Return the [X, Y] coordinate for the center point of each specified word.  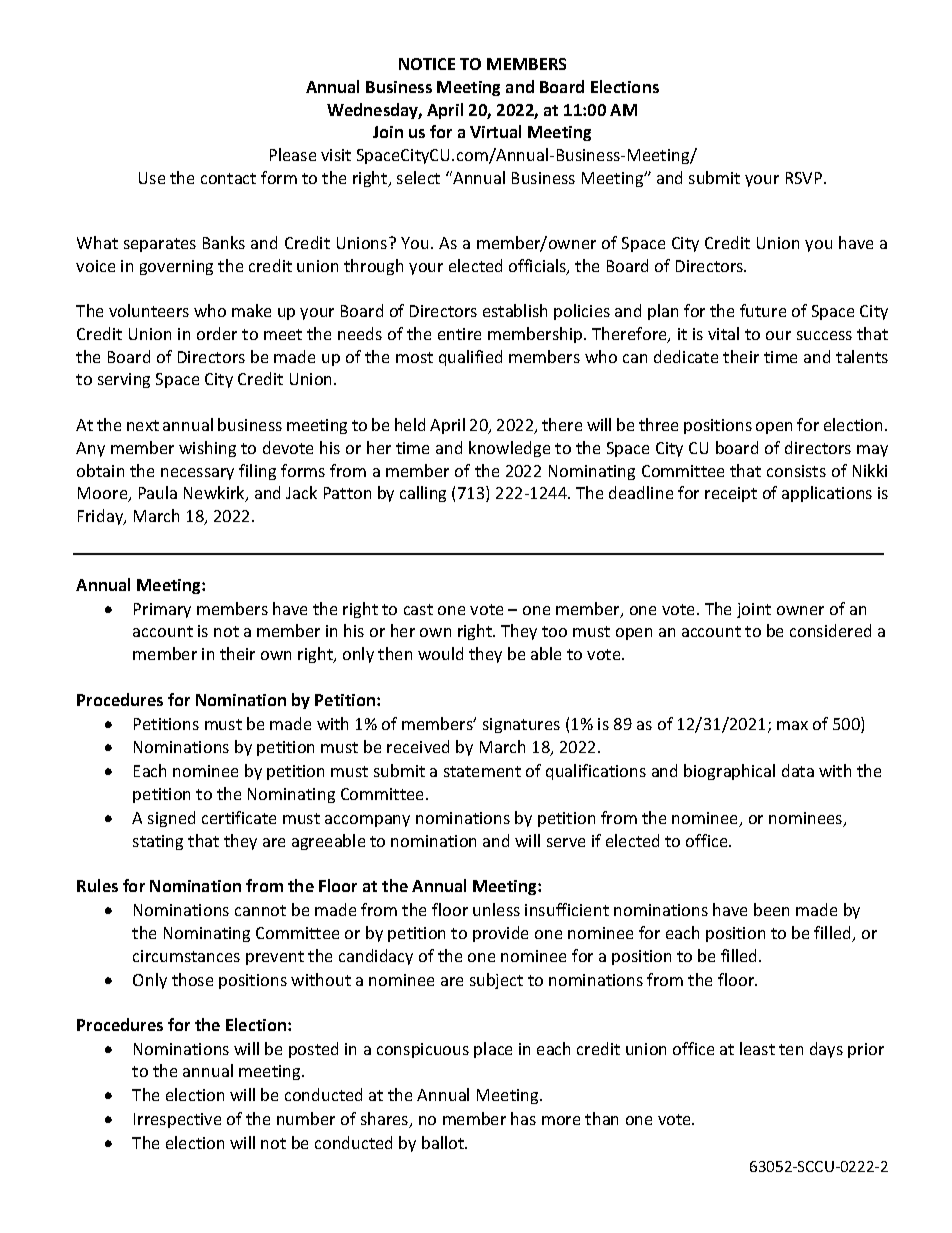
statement [482, 771]
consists [796, 471]
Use [152, 178]
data [798, 770]
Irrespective [177, 1120]
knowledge [509, 449]
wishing [207, 449]
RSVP [805, 178]
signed [171, 819]
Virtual [495, 131]
